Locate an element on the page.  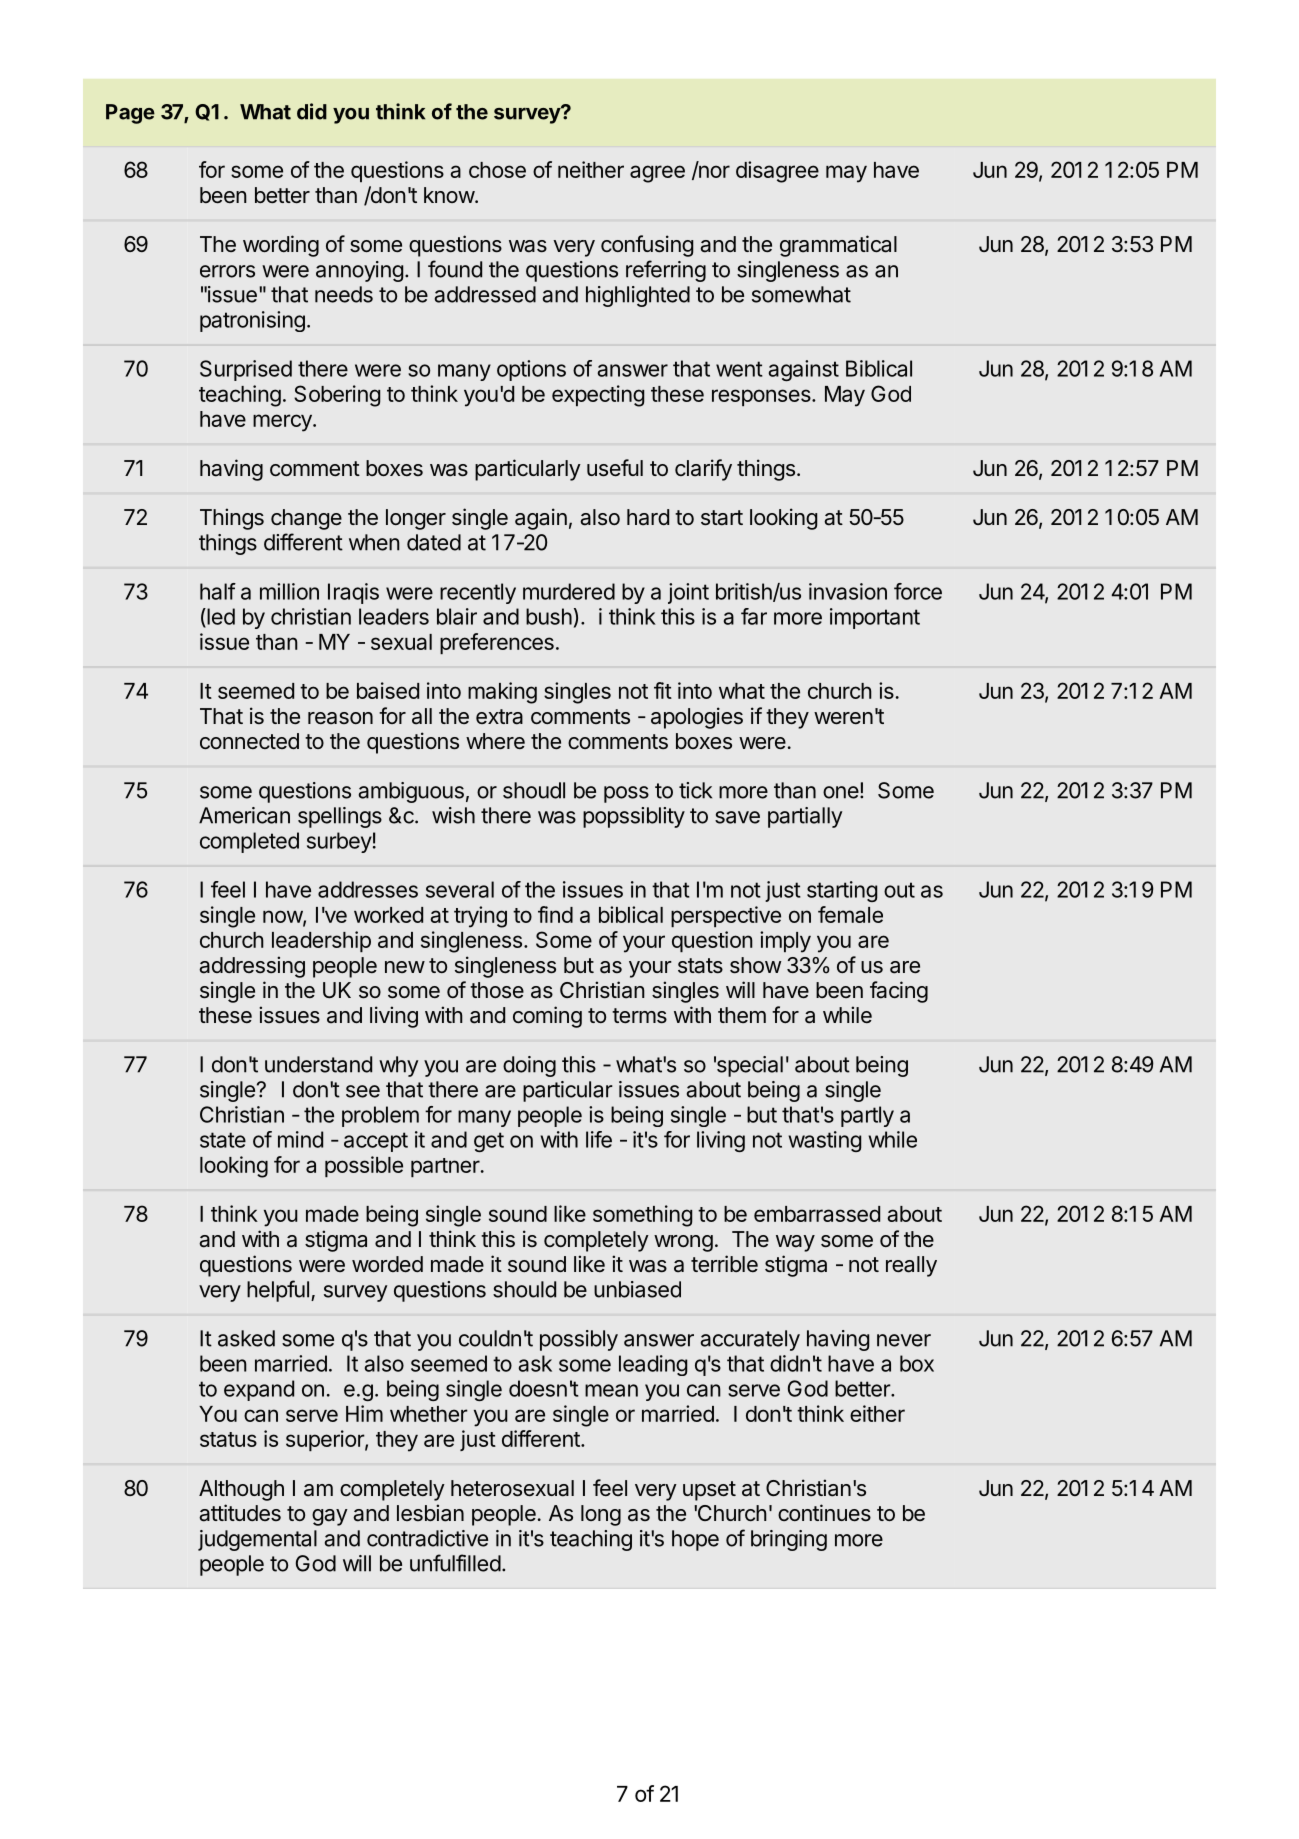
useful is located at coordinates (615, 468).
